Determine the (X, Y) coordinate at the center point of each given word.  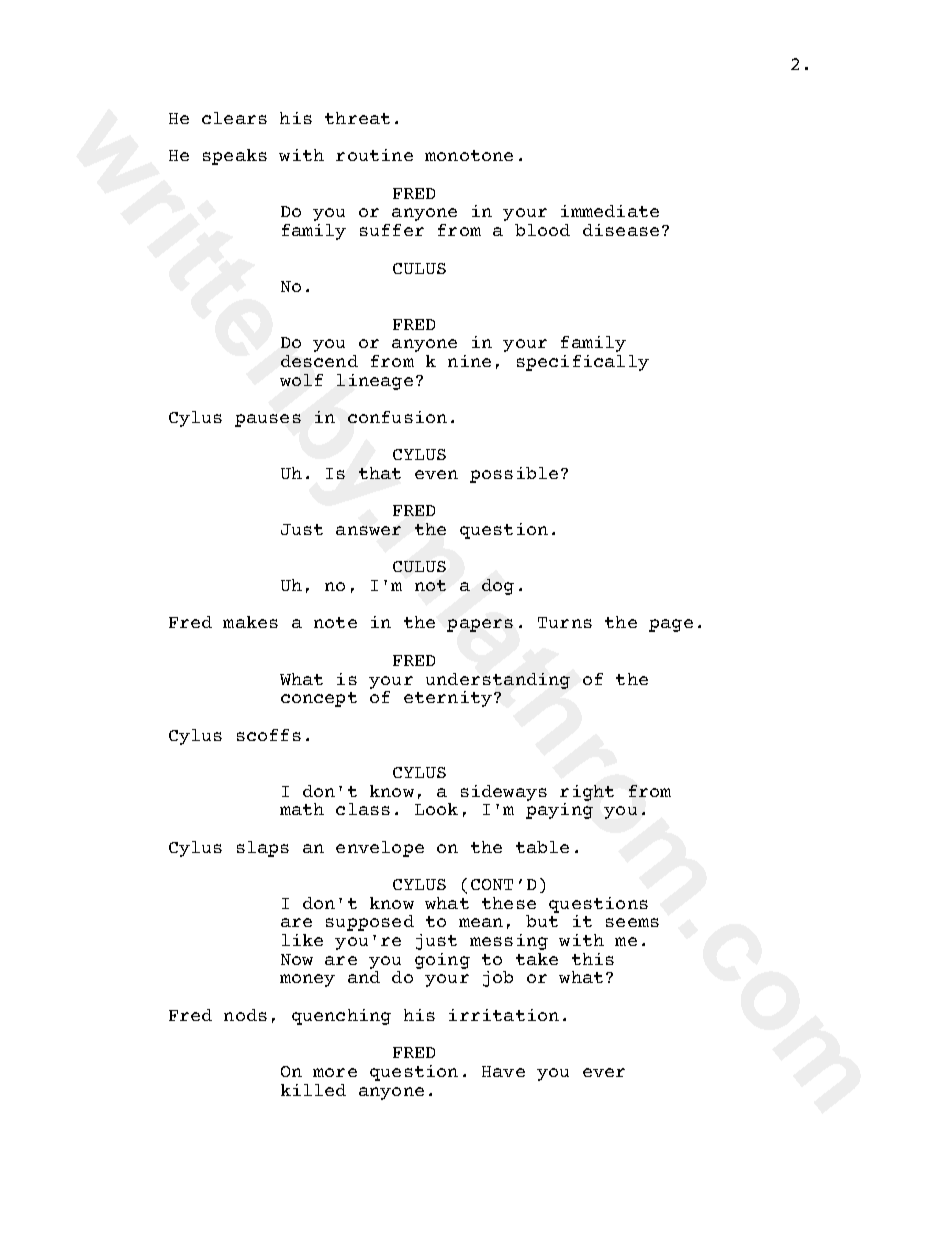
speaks (235, 157)
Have (503, 1071)
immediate (610, 211)
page (671, 625)
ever (604, 1072)
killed (313, 1090)
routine (374, 155)
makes (250, 622)
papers (480, 625)
